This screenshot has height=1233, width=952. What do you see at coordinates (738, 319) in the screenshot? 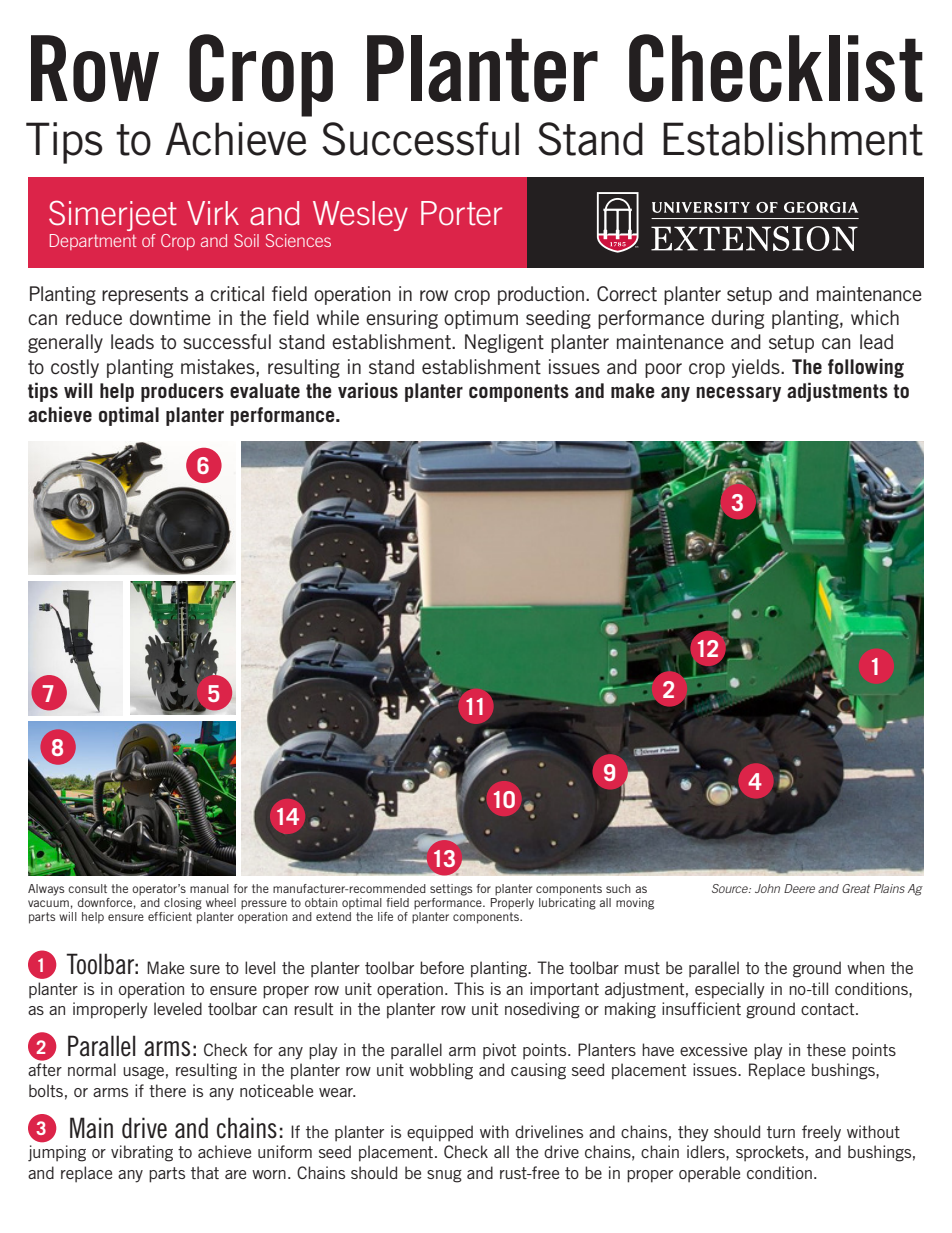
I see `during` at bounding box center [738, 319].
